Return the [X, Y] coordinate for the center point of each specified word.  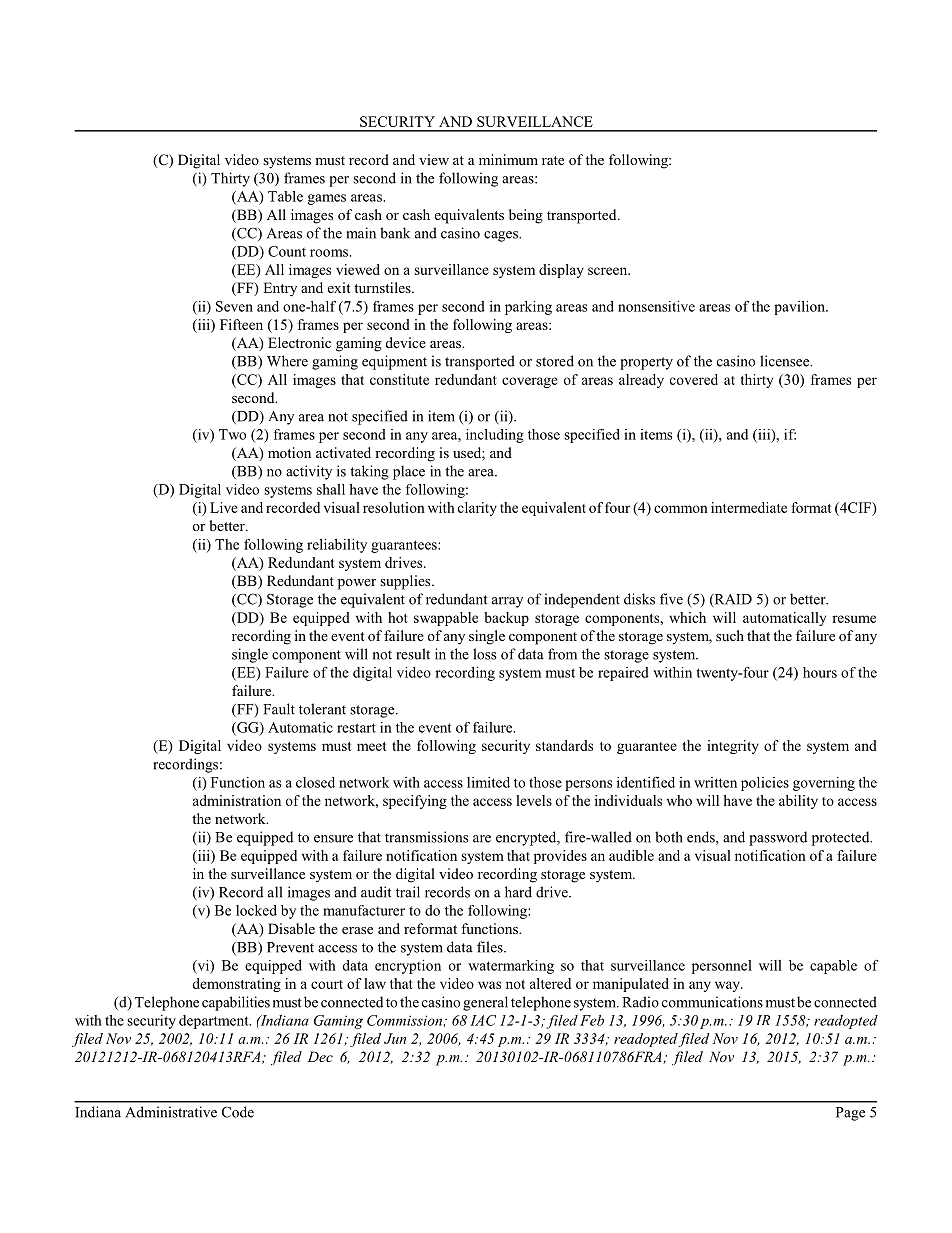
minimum [508, 159]
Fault [279, 709]
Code [238, 1112]
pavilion [800, 308]
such [730, 635]
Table [285, 196]
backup [506, 619]
